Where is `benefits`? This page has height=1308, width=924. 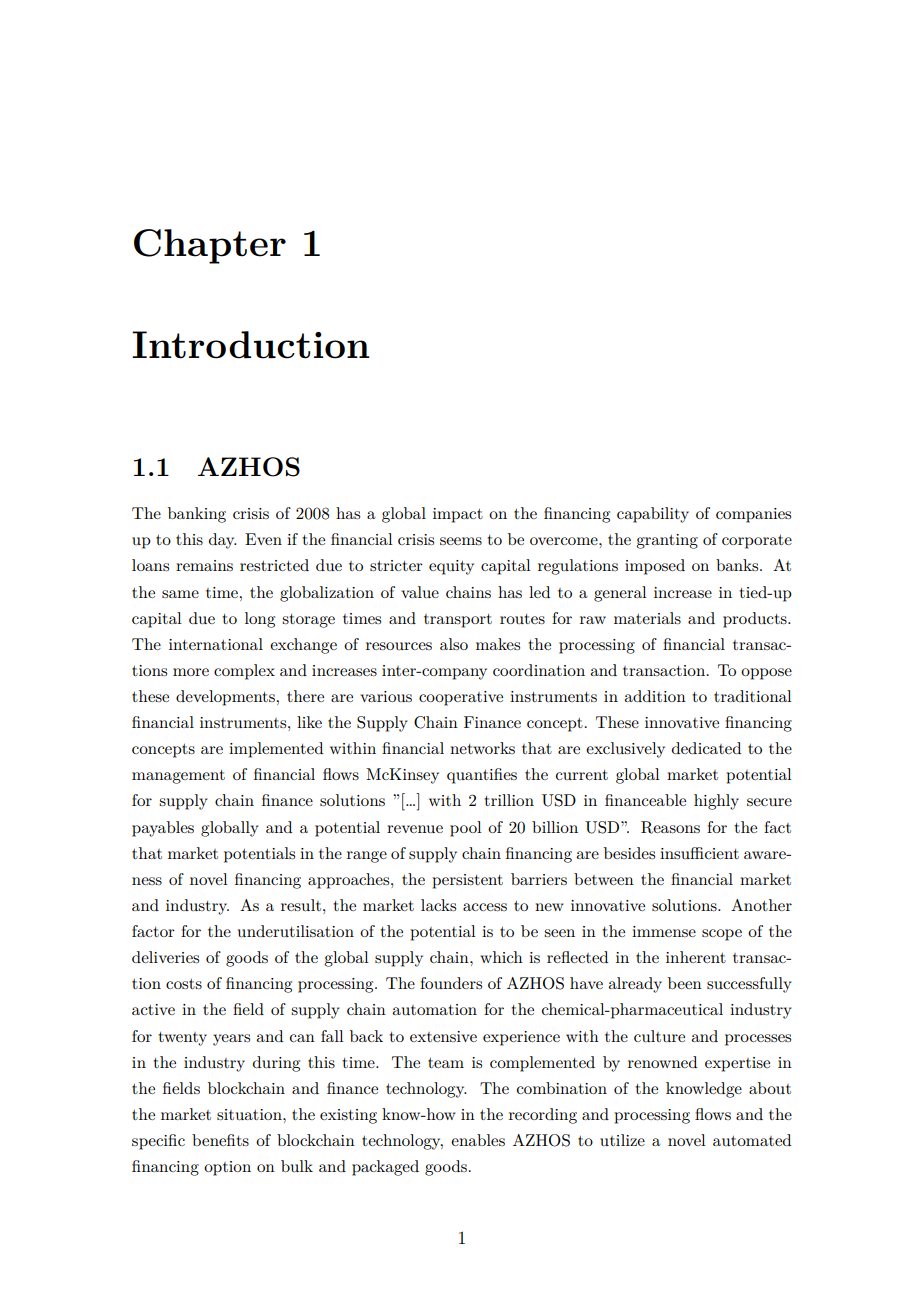
benefits is located at coordinates (220, 1140).
